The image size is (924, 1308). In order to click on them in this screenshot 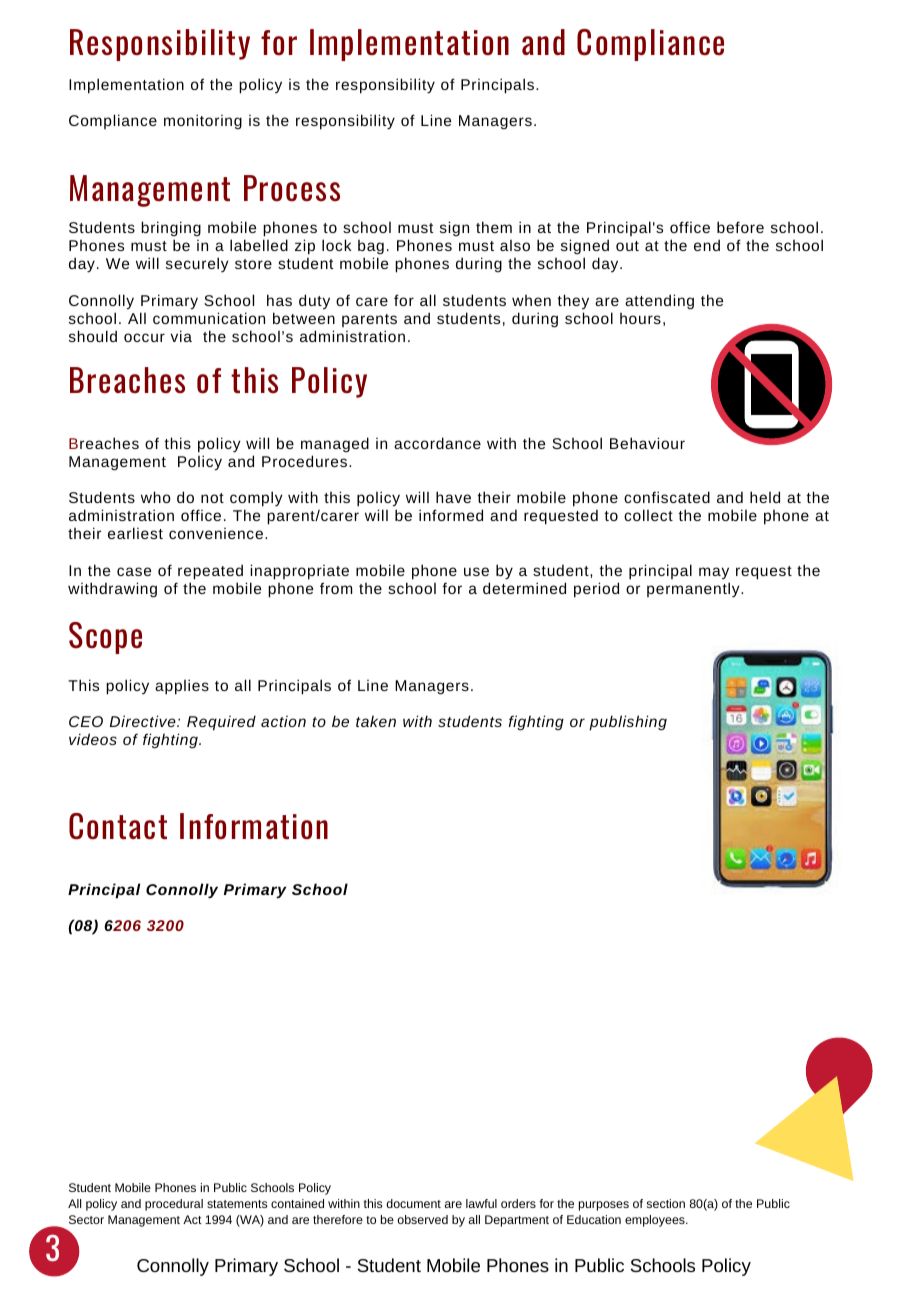, I will do `click(494, 227)`.
